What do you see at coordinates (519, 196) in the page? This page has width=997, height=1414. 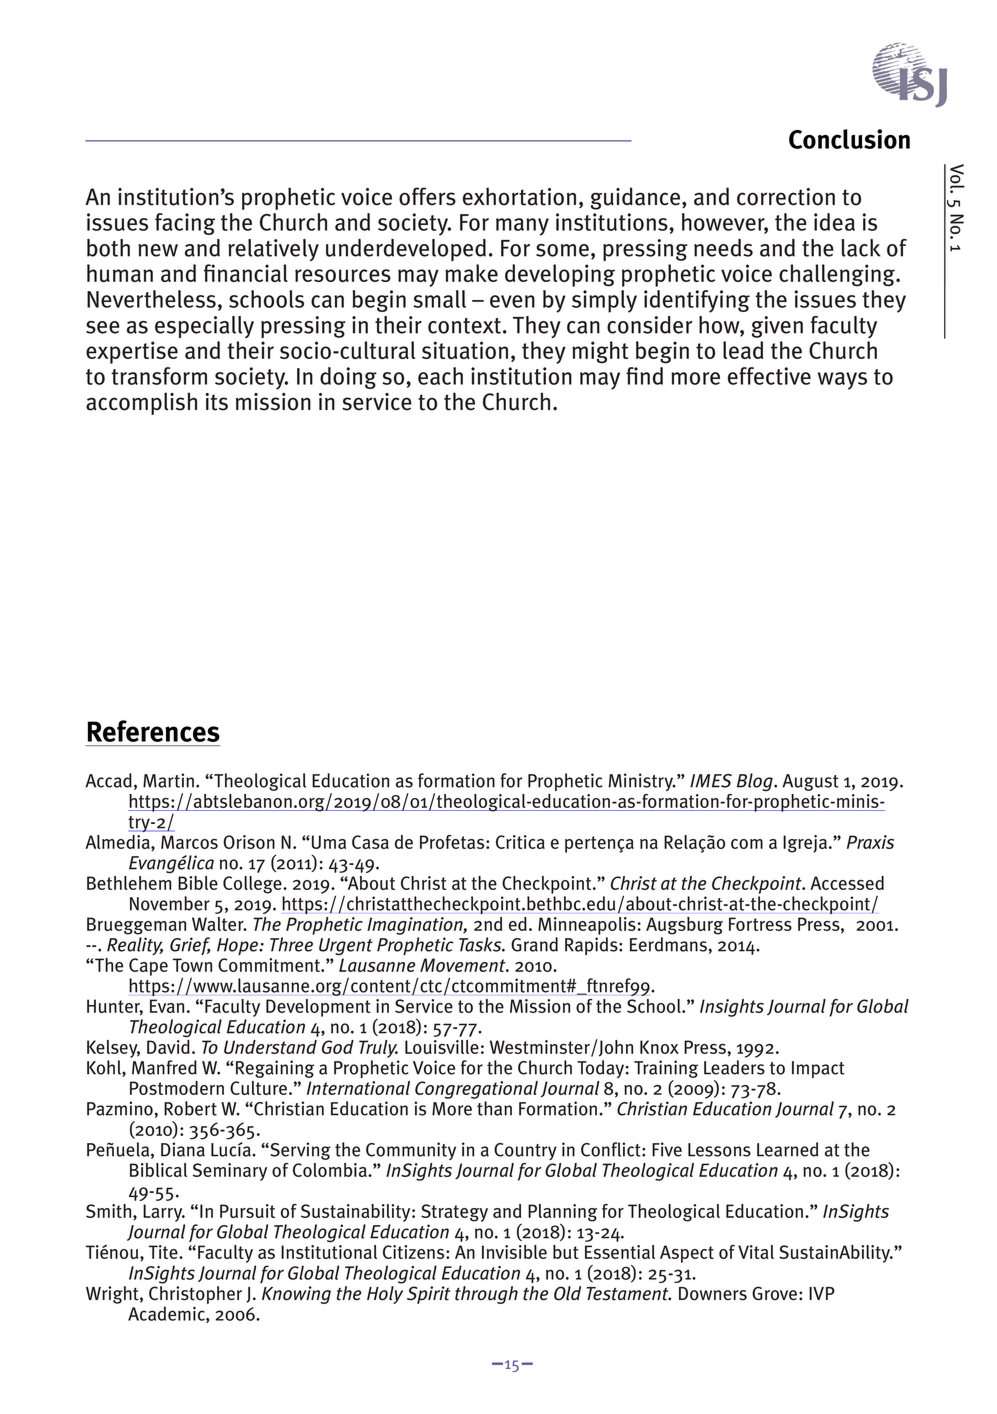 I see `exhortation` at bounding box center [519, 196].
